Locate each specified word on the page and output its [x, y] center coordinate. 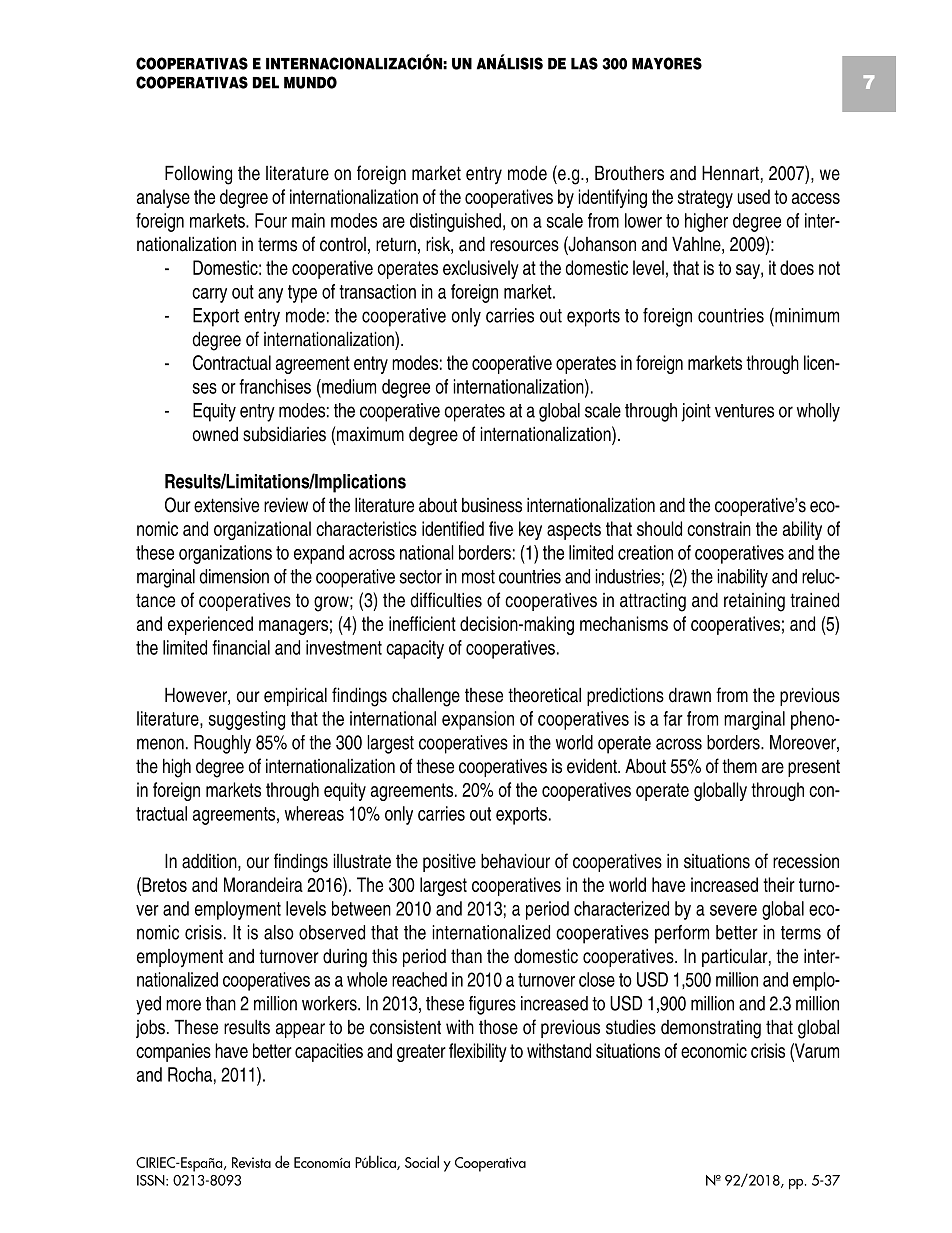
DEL [266, 83]
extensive [226, 505]
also [279, 932]
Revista [251, 1162]
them [739, 766]
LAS [584, 63]
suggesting [247, 720]
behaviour [515, 861]
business [492, 505]
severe [733, 910]
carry [209, 295]
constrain [719, 528]
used [754, 196]
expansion [478, 720]
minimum [806, 315]
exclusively [481, 269]
